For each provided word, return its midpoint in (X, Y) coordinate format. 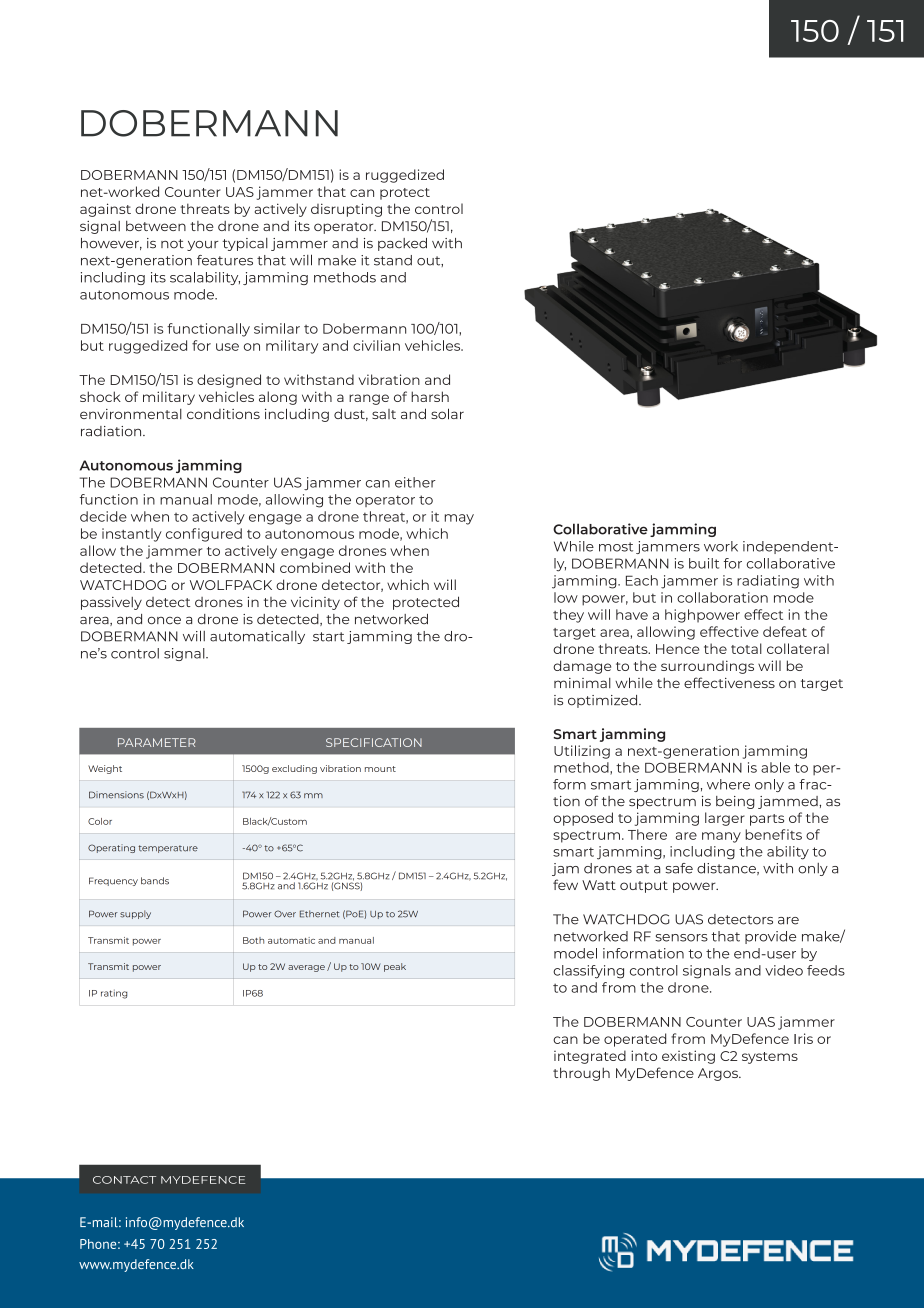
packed (402, 244)
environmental (131, 414)
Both (253, 940)
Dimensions (116, 795)
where (728, 784)
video (784, 970)
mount (380, 769)
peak (395, 967)
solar (447, 414)
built (704, 563)
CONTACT (124, 1180)
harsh (430, 396)
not (172, 244)
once (164, 620)
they (568, 616)
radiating (768, 582)
